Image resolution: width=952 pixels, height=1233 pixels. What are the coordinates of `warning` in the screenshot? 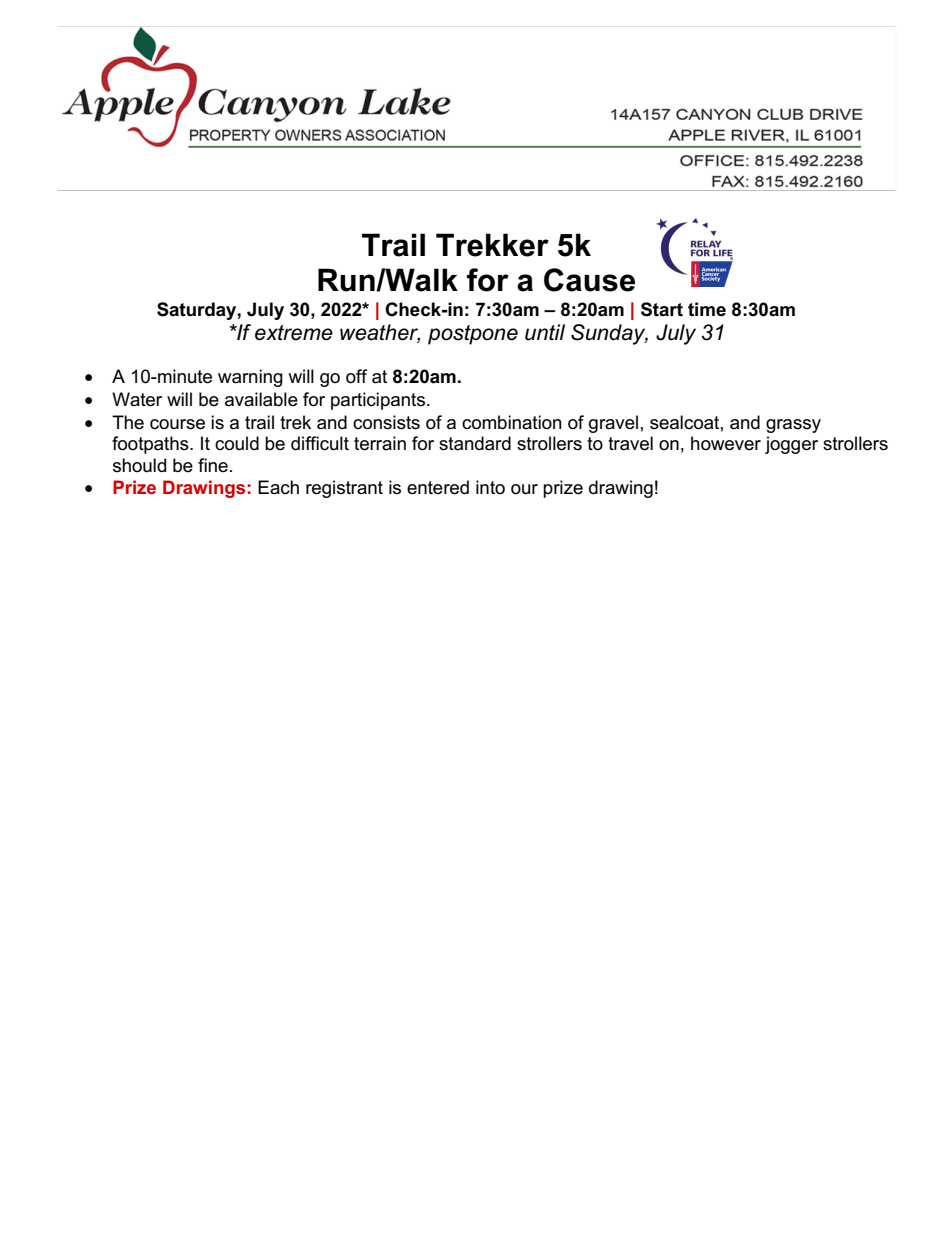 It's located at (250, 378).
